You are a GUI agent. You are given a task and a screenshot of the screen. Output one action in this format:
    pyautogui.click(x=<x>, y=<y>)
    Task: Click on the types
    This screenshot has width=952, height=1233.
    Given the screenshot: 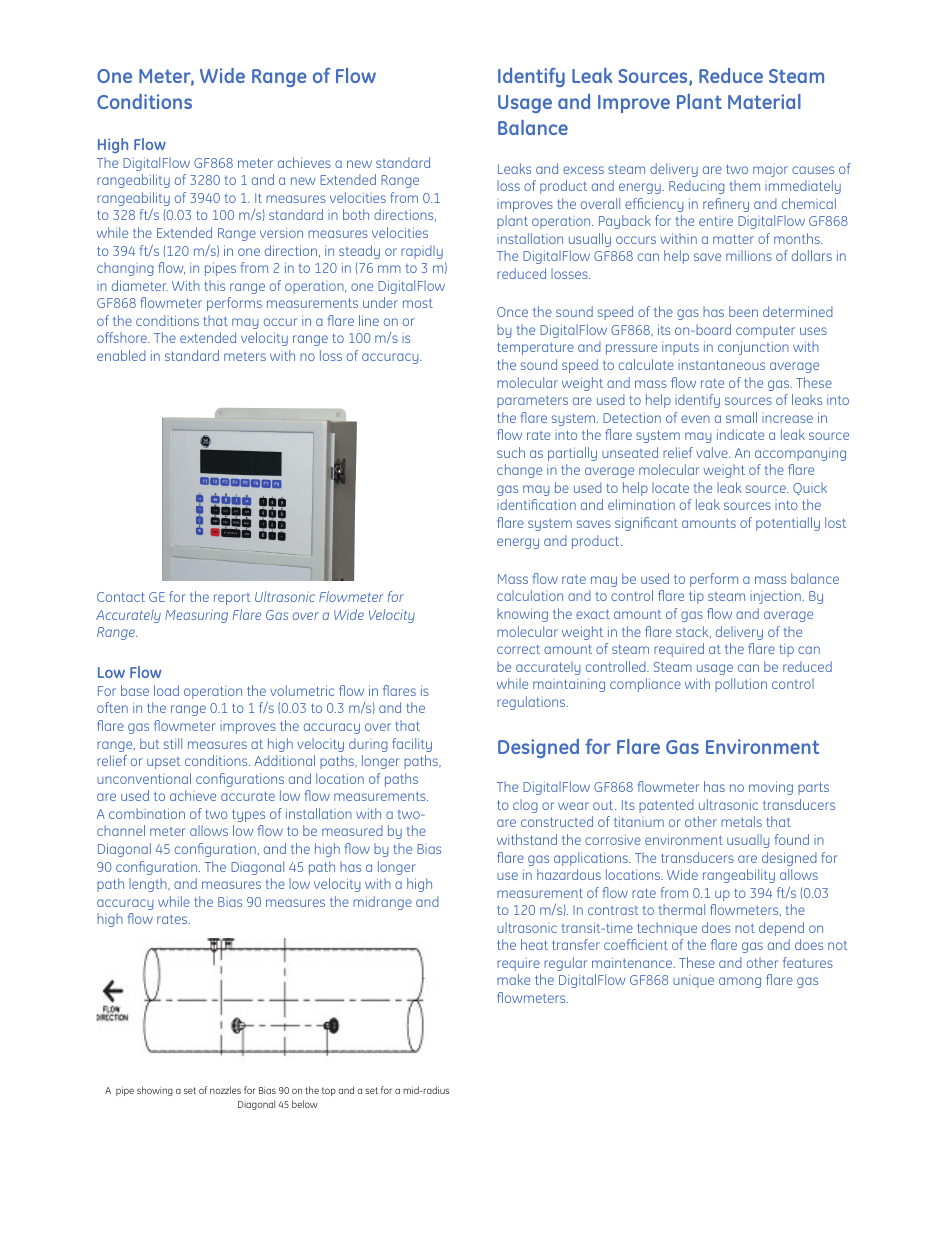 What is the action you would take?
    pyautogui.click(x=248, y=815)
